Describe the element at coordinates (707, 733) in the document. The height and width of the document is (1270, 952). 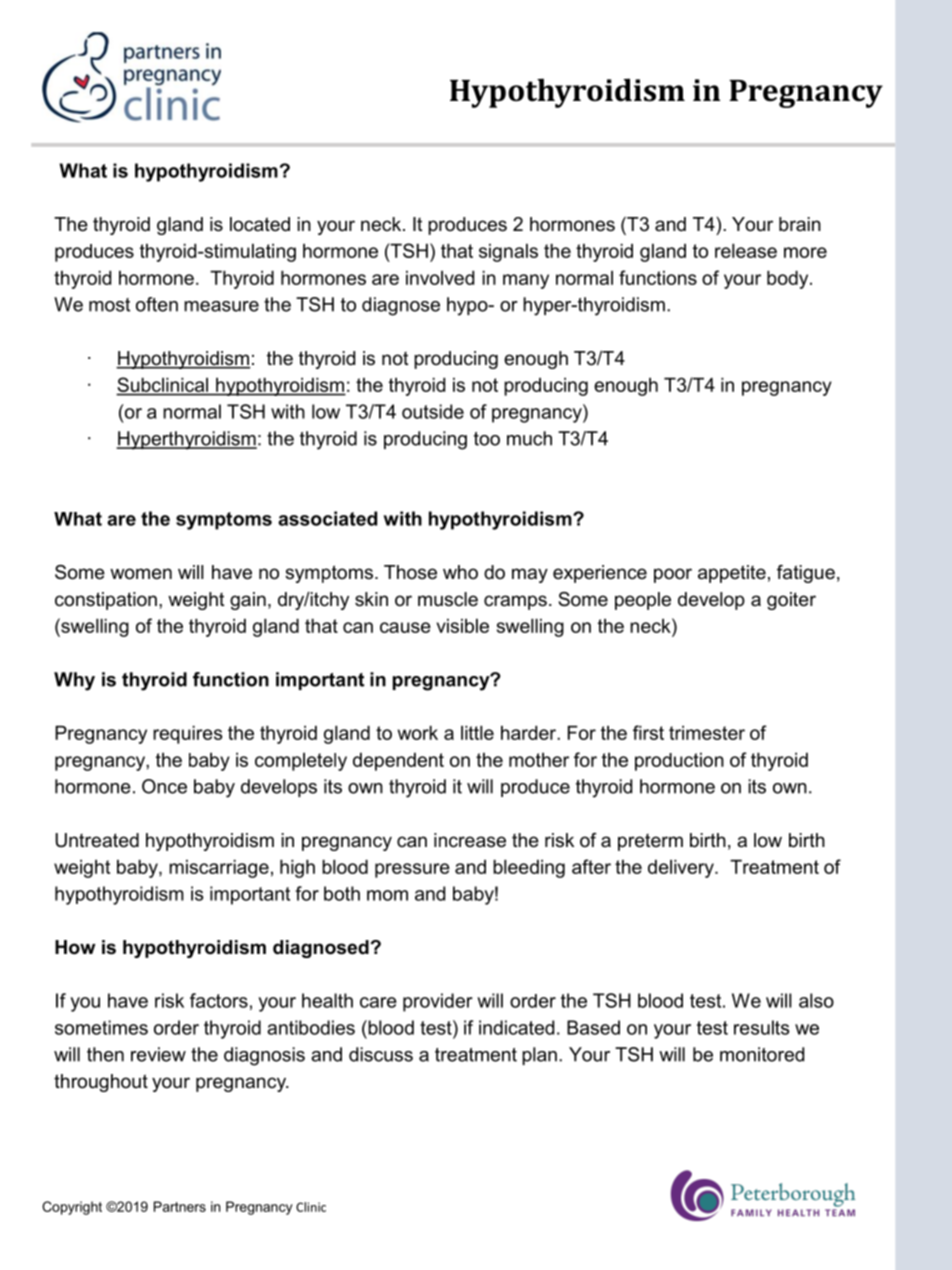
I see `trimester` at that location.
